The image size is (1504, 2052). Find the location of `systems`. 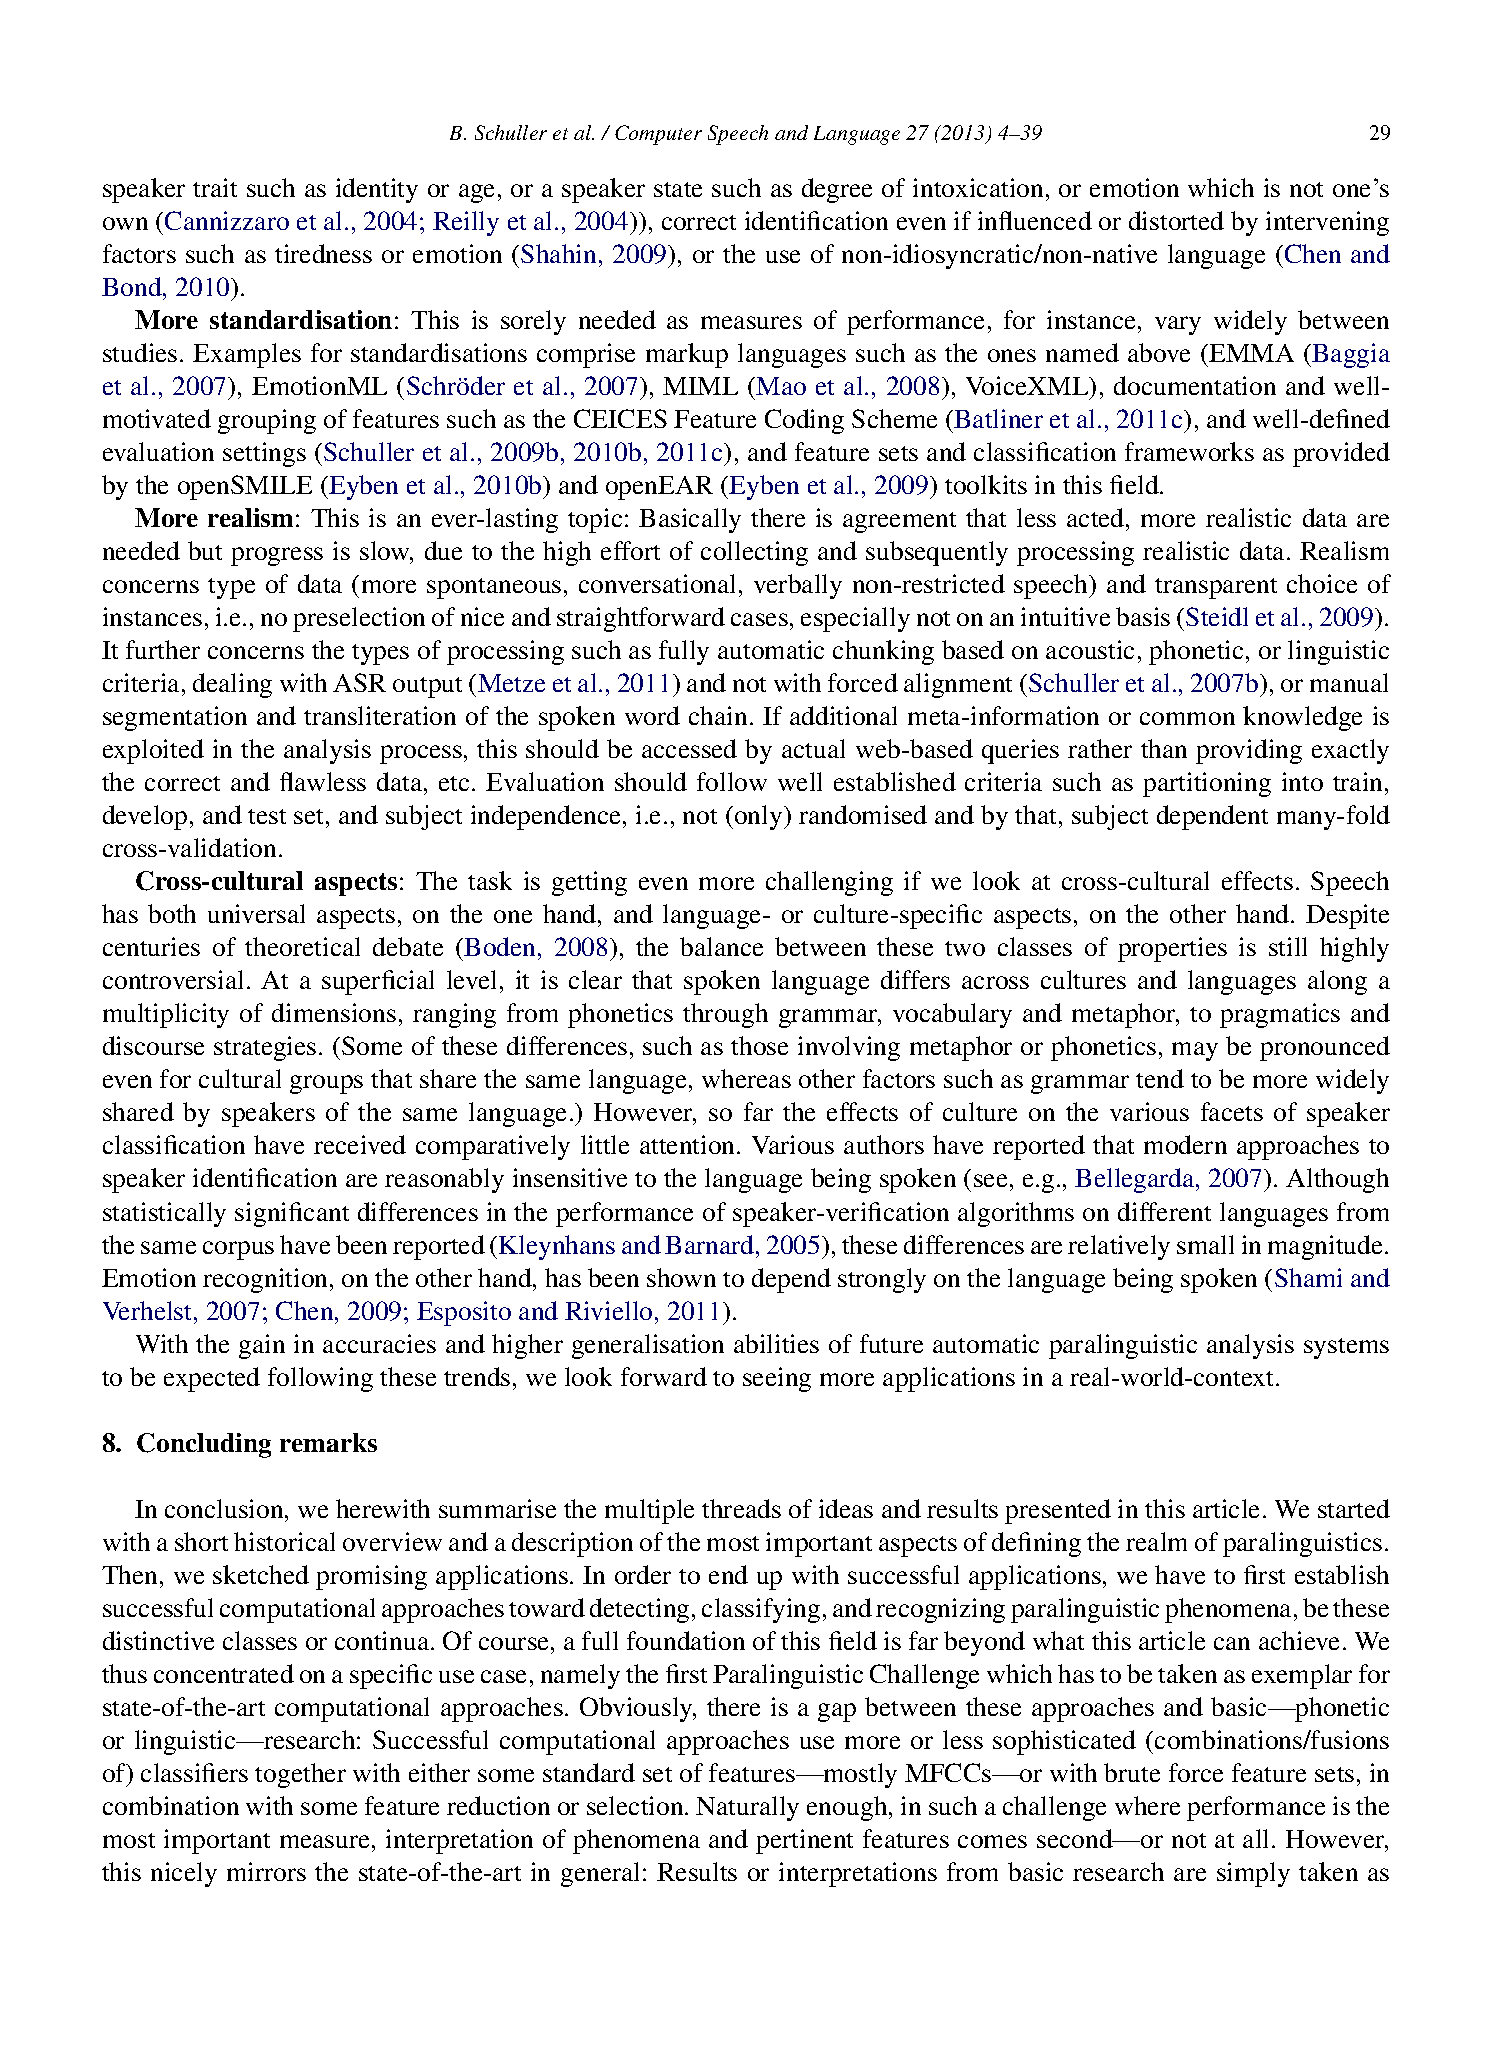

systems is located at coordinates (1346, 1348).
